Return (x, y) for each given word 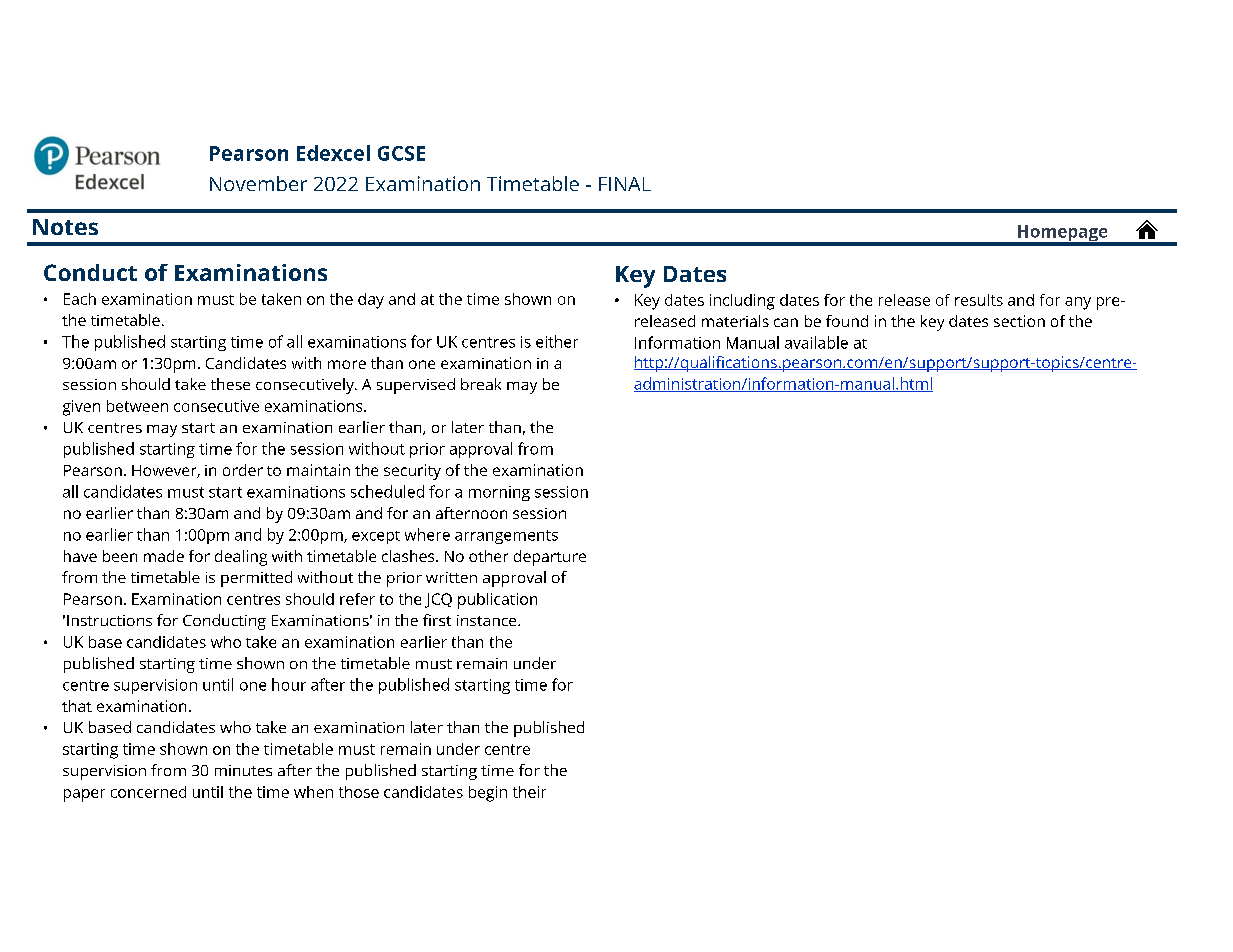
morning (499, 493)
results (979, 300)
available (816, 342)
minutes (243, 770)
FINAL (625, 184)
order (243, 470)
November (258, 183)
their (529, 792)
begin (488, 794)
